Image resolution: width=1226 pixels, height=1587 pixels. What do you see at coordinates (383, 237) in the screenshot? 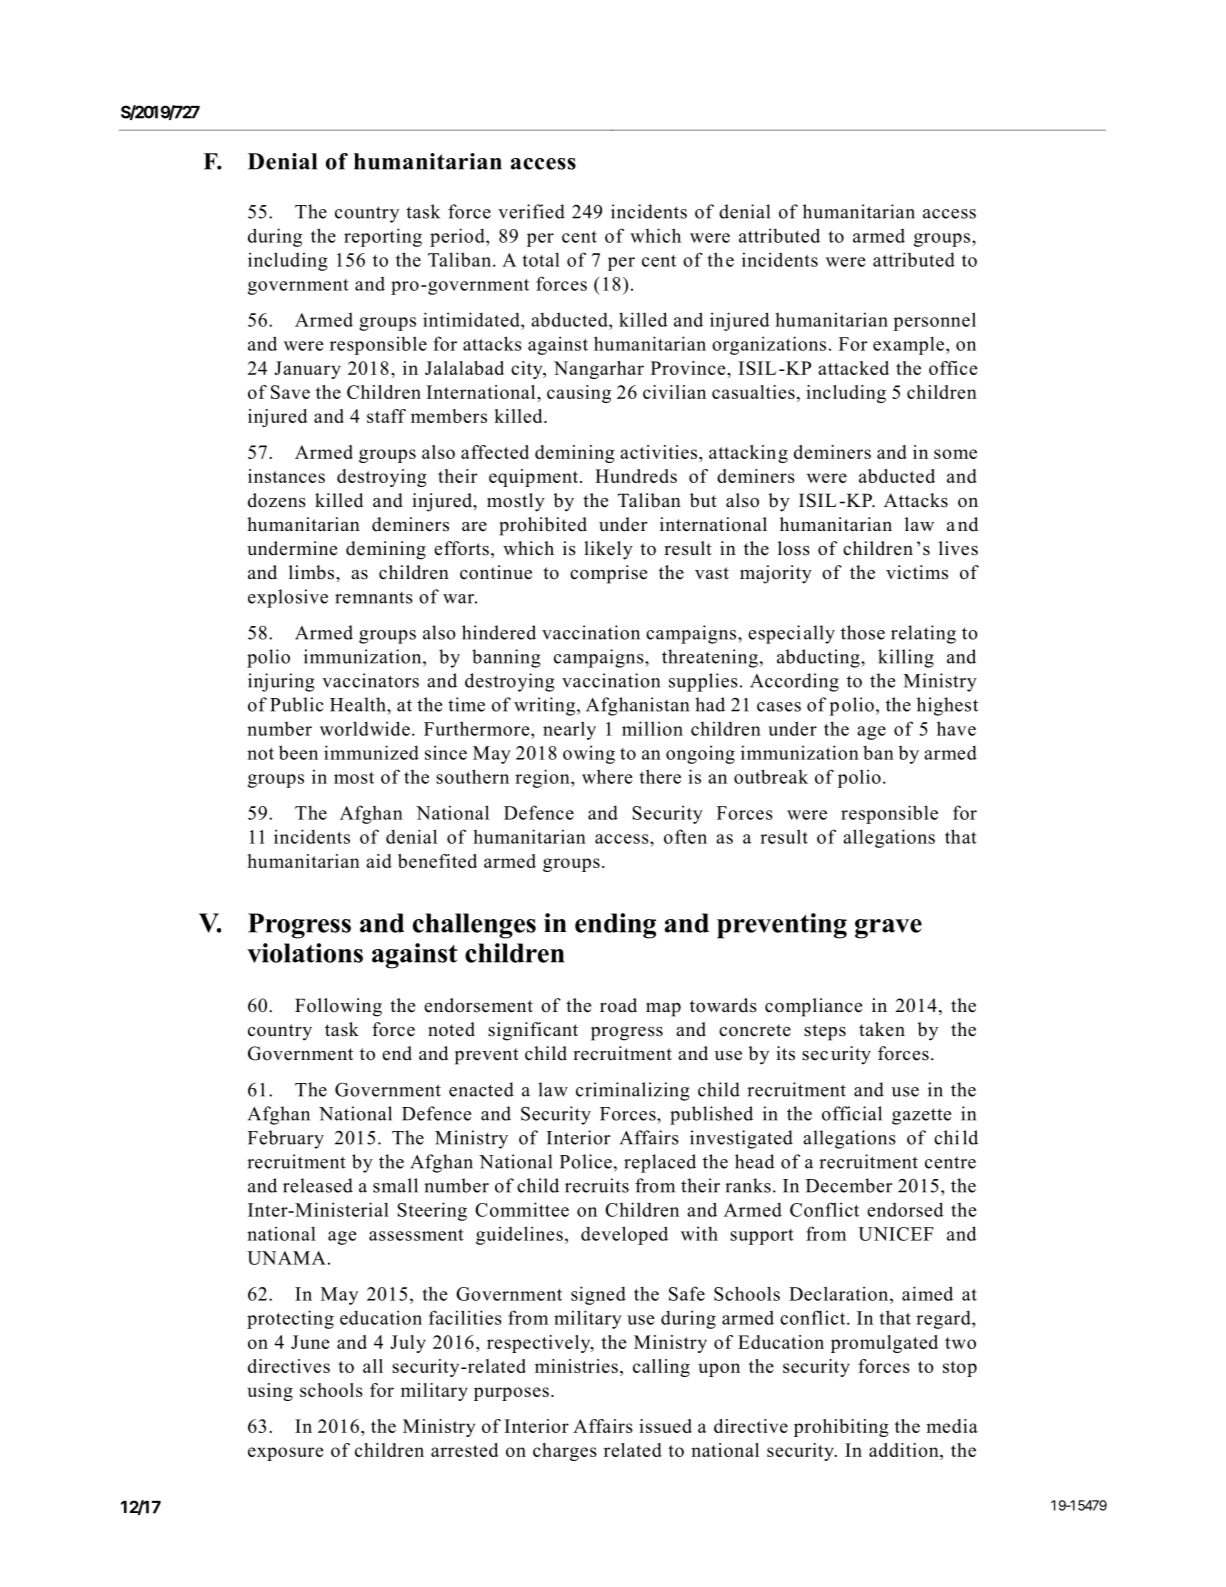
I see `reporting` at bounding box center [383, 237].
